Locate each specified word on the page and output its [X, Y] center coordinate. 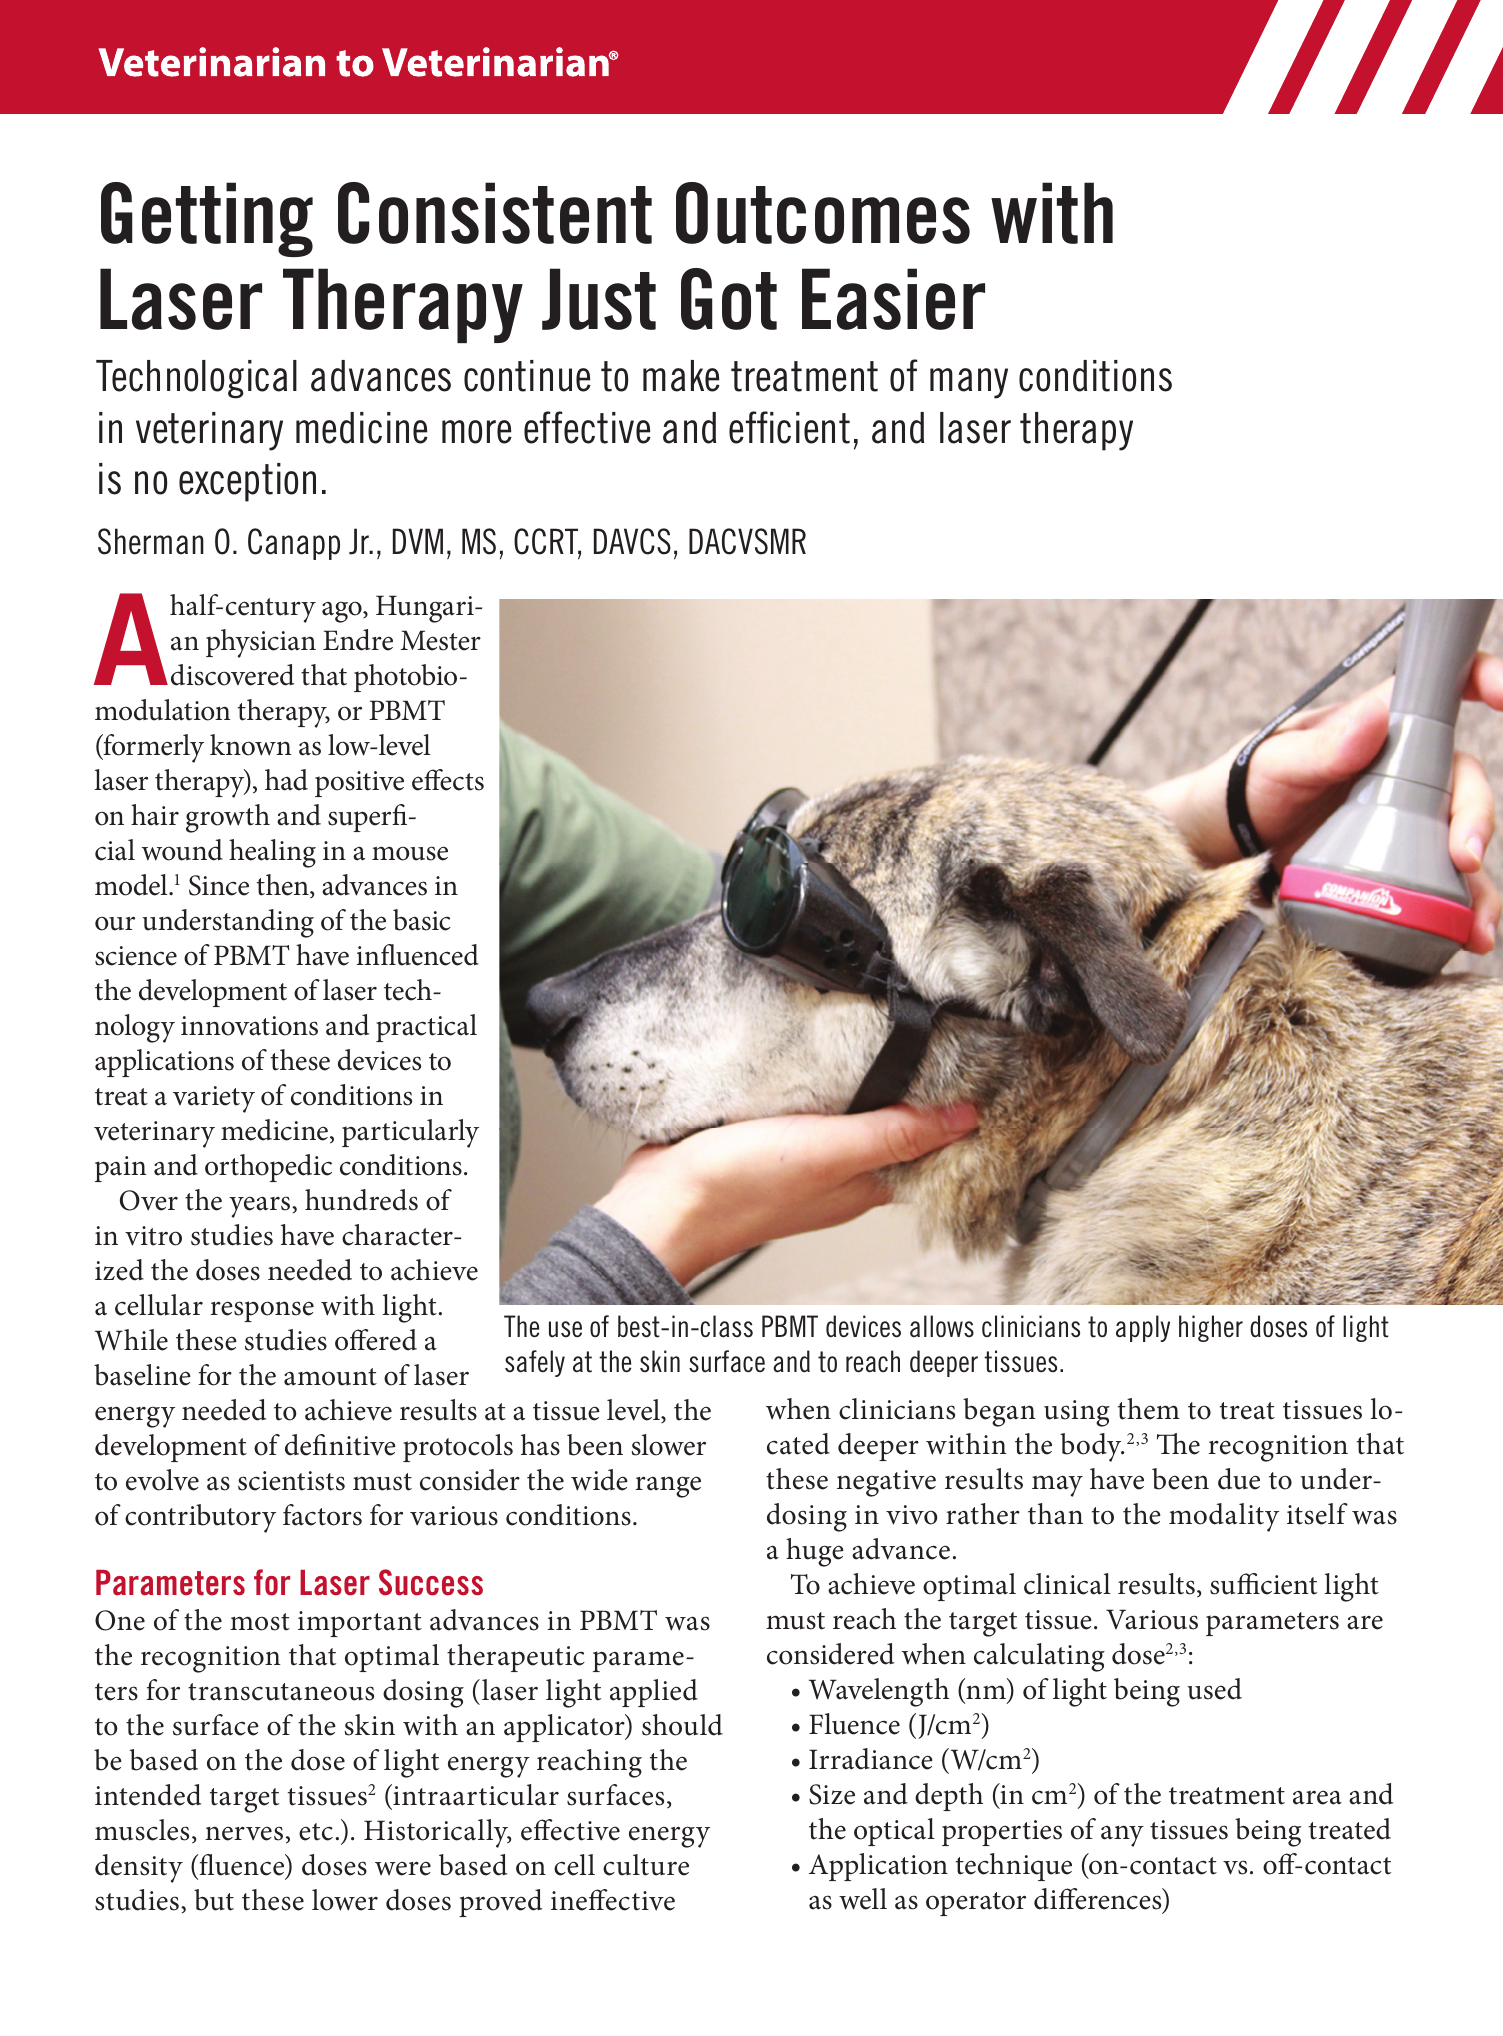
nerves [244, 1833]
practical [426, 1028]
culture [646, 1865]
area [1317, 1797]
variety [214, 1099]
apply [1143, 1328]
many [969, 383]
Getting [207, 219]
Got [729, 299]
